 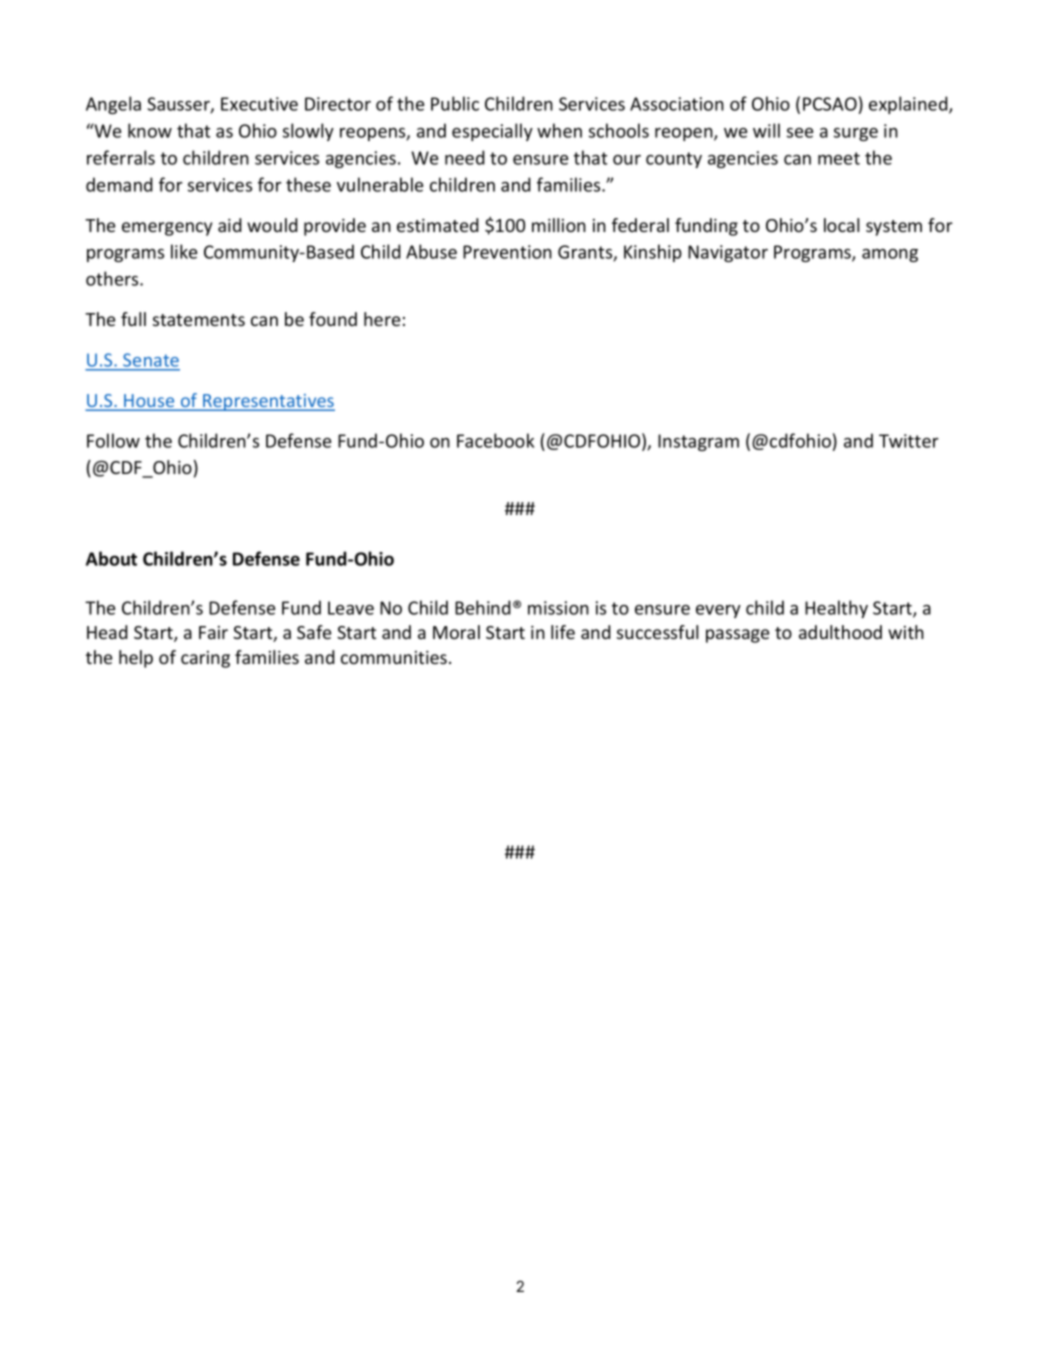 What do you see at coordinates (800, 133) in the page?
I see `see` at bounding box center [800, 133].
